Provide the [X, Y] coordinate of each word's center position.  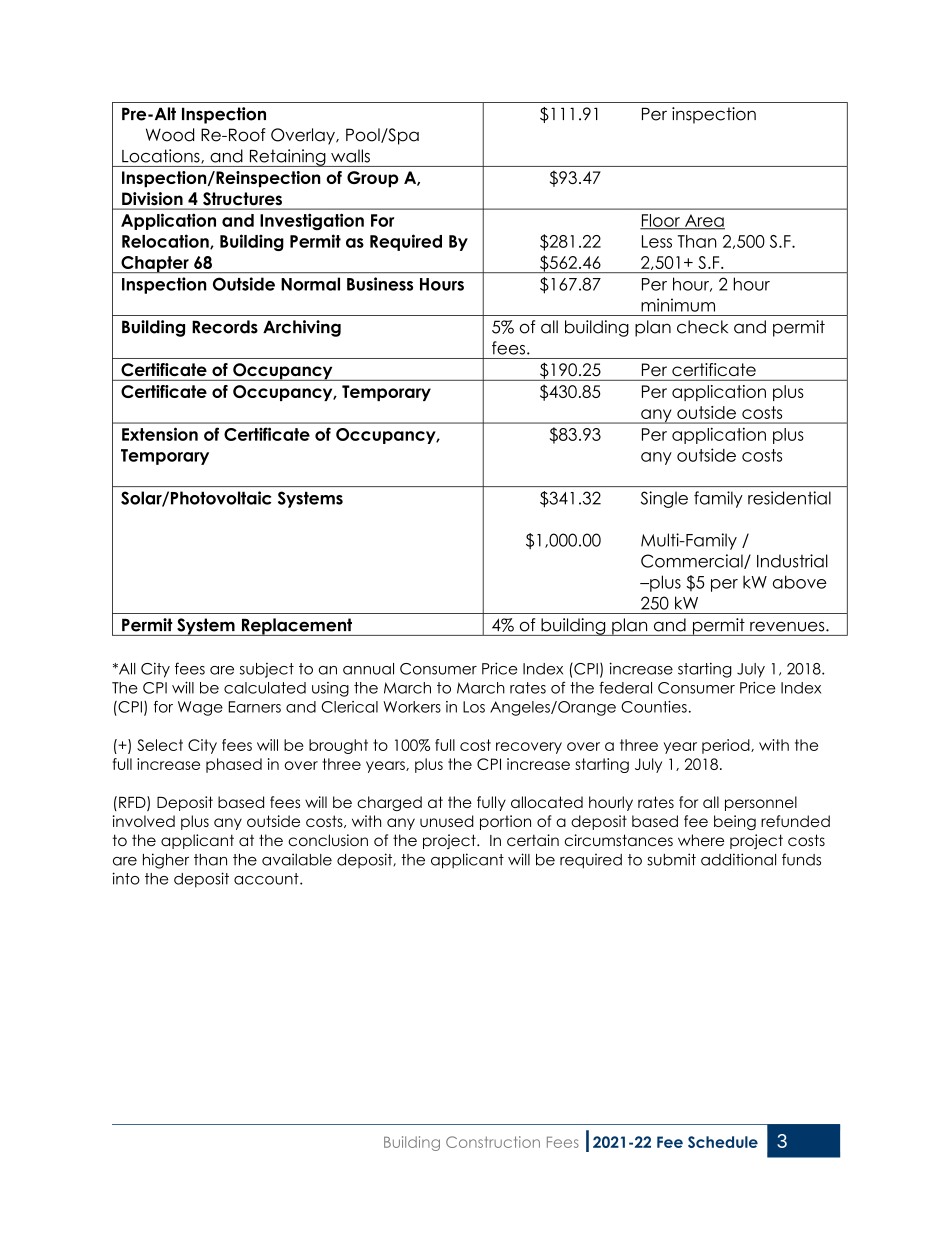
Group [373, 179]
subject [267, 670]
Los [474, 707]
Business [380, 284]
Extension [160, 434]
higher [166, 861]
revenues [788, 627]
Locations [162, 156]
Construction [493, 1142]
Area [704, 221]
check [702, 327]
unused [447, 821]
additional [738, 859]
